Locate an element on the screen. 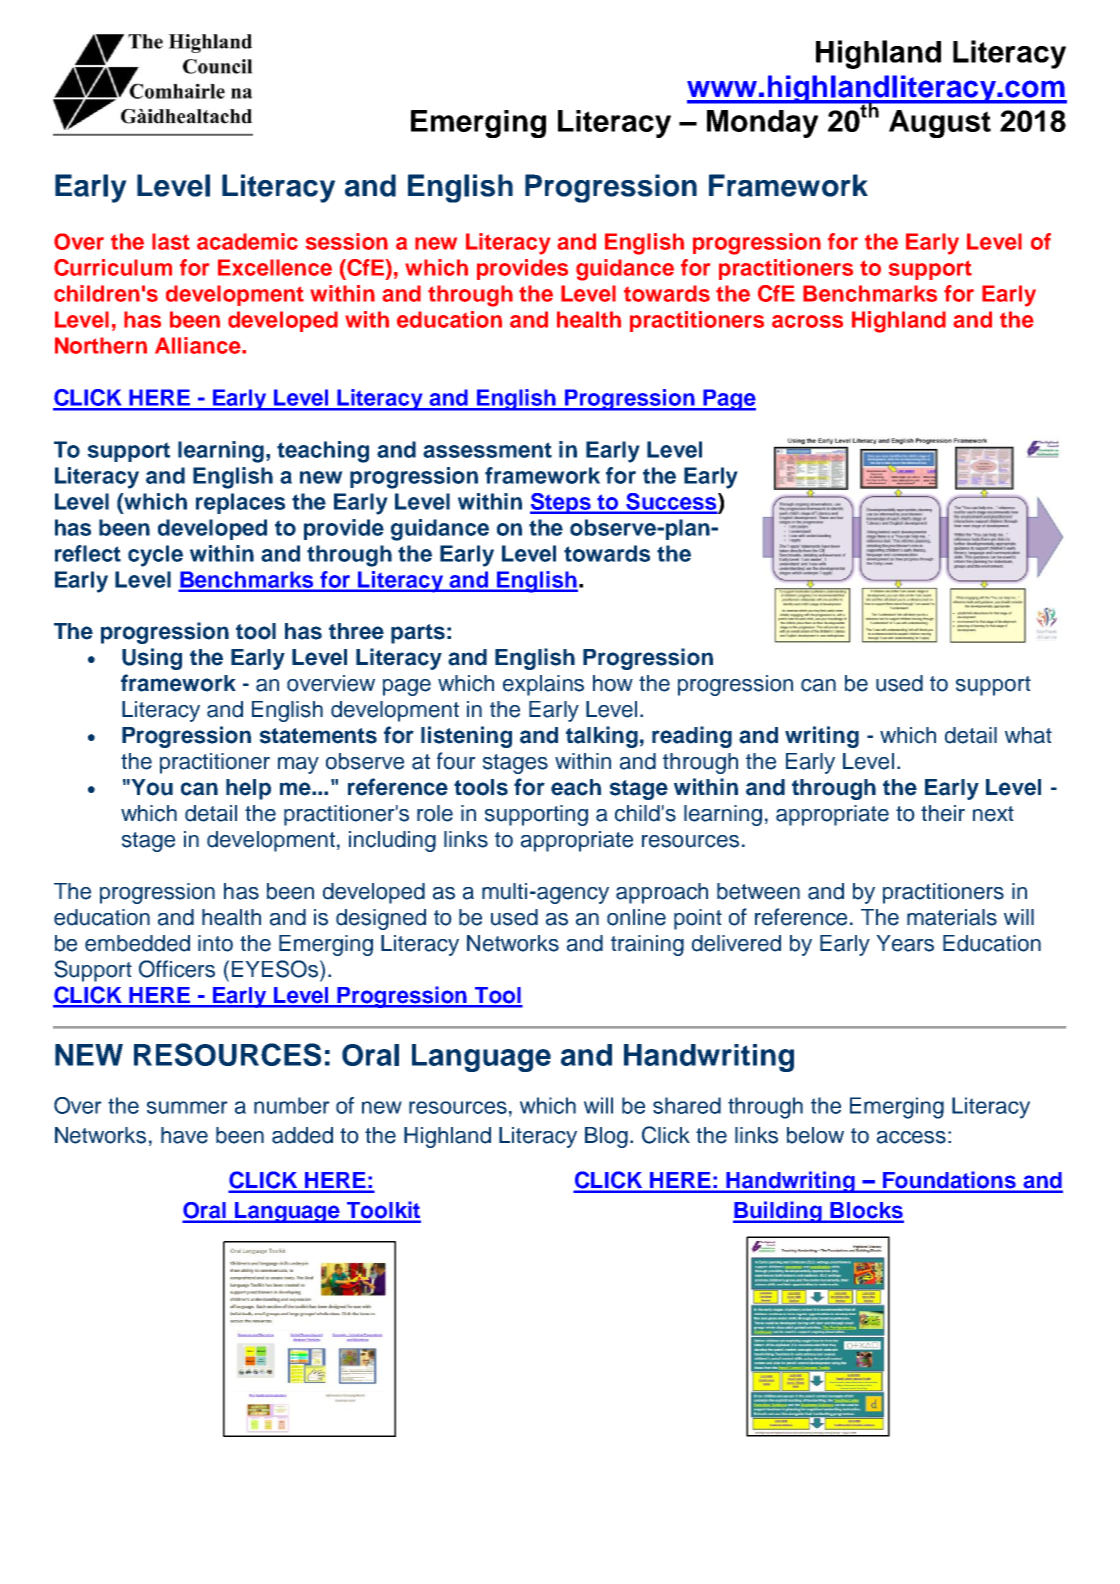 Image resolution: width=1120 pixels, height=1584 pixels. Using is located at coordinates (152, 659).
